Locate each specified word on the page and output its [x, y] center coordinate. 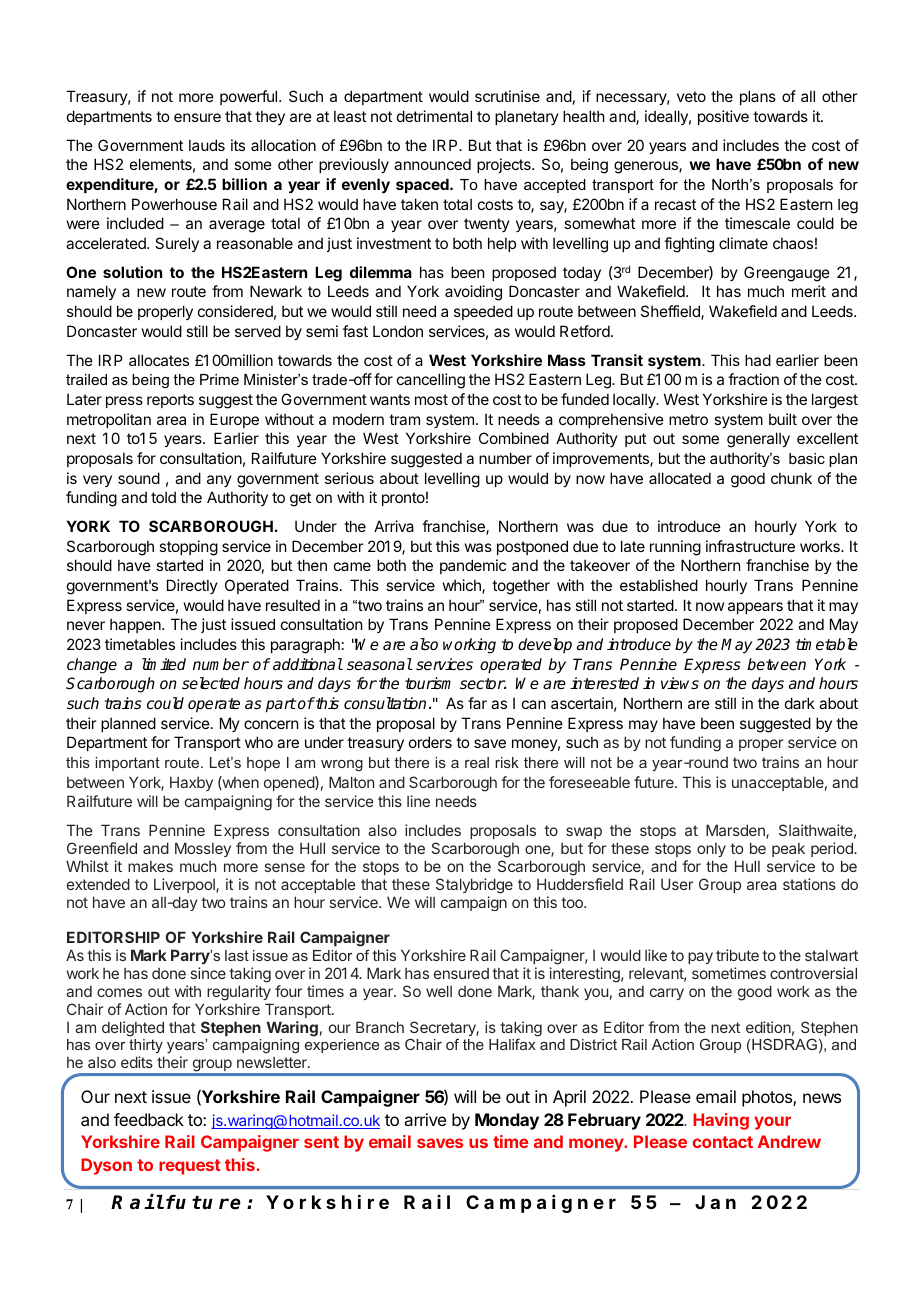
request [190, 1167]
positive [723, 117]
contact [722, 1142]
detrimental [434, 116]
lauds [207, 145]
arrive [425, 1119]
